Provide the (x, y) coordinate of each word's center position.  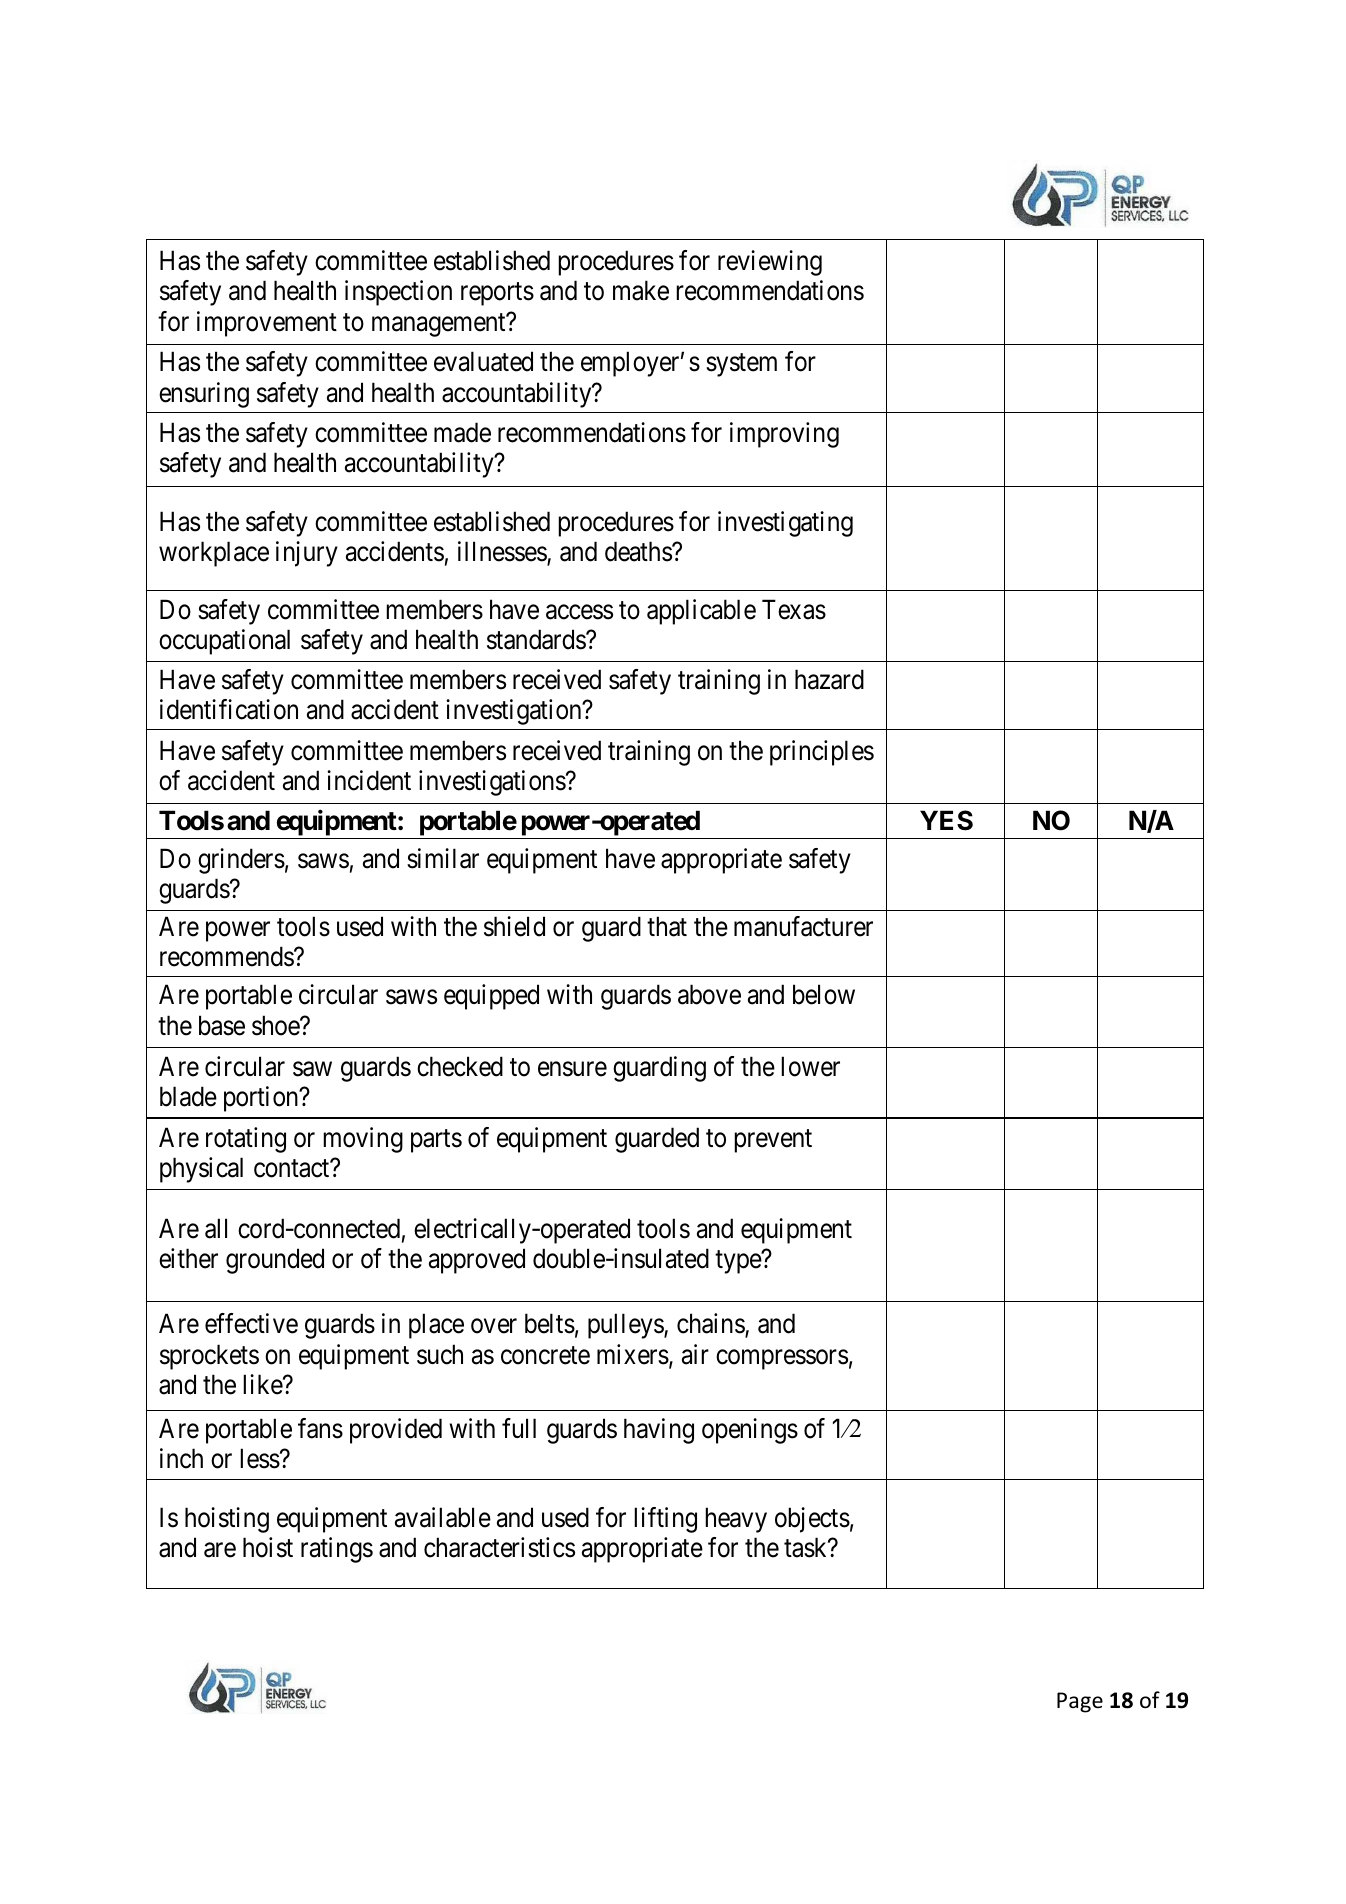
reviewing (770, 263)
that (667, 926)
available (443, 1517)
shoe (276, 1025)
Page (1080, 1702)
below (824, 994)
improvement (267, 324)
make (641, 290)
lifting (665, 1520)
